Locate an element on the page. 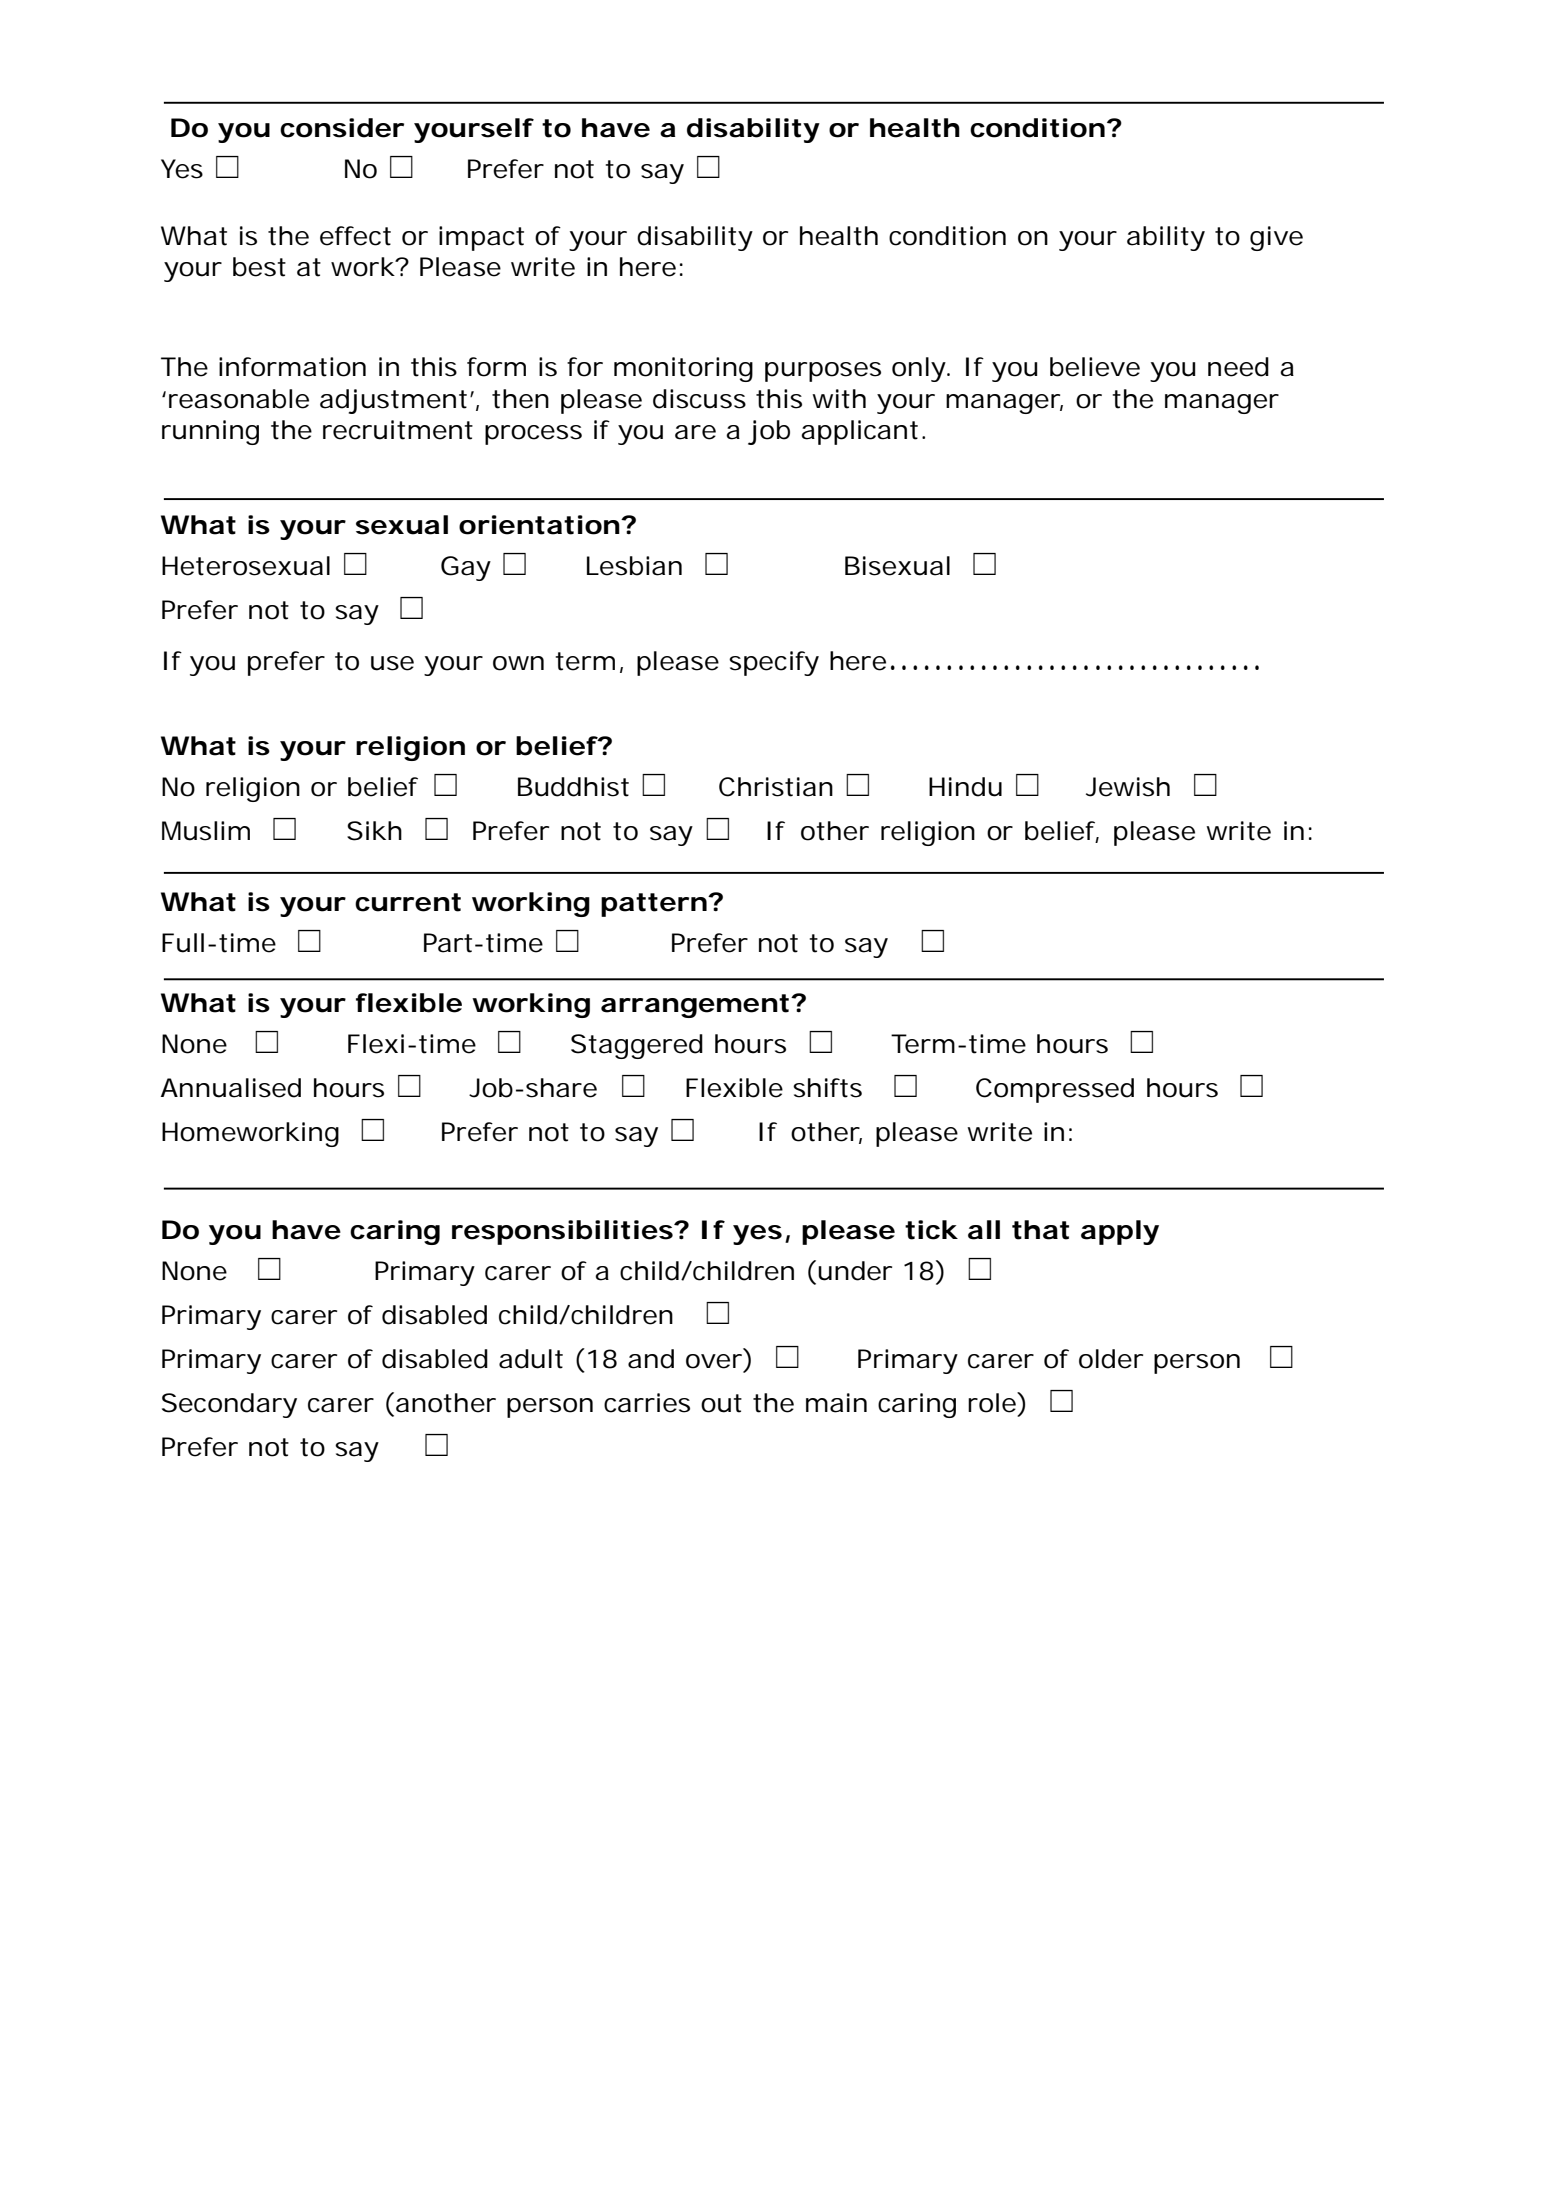  give is located at coordinates (1276, 238).
